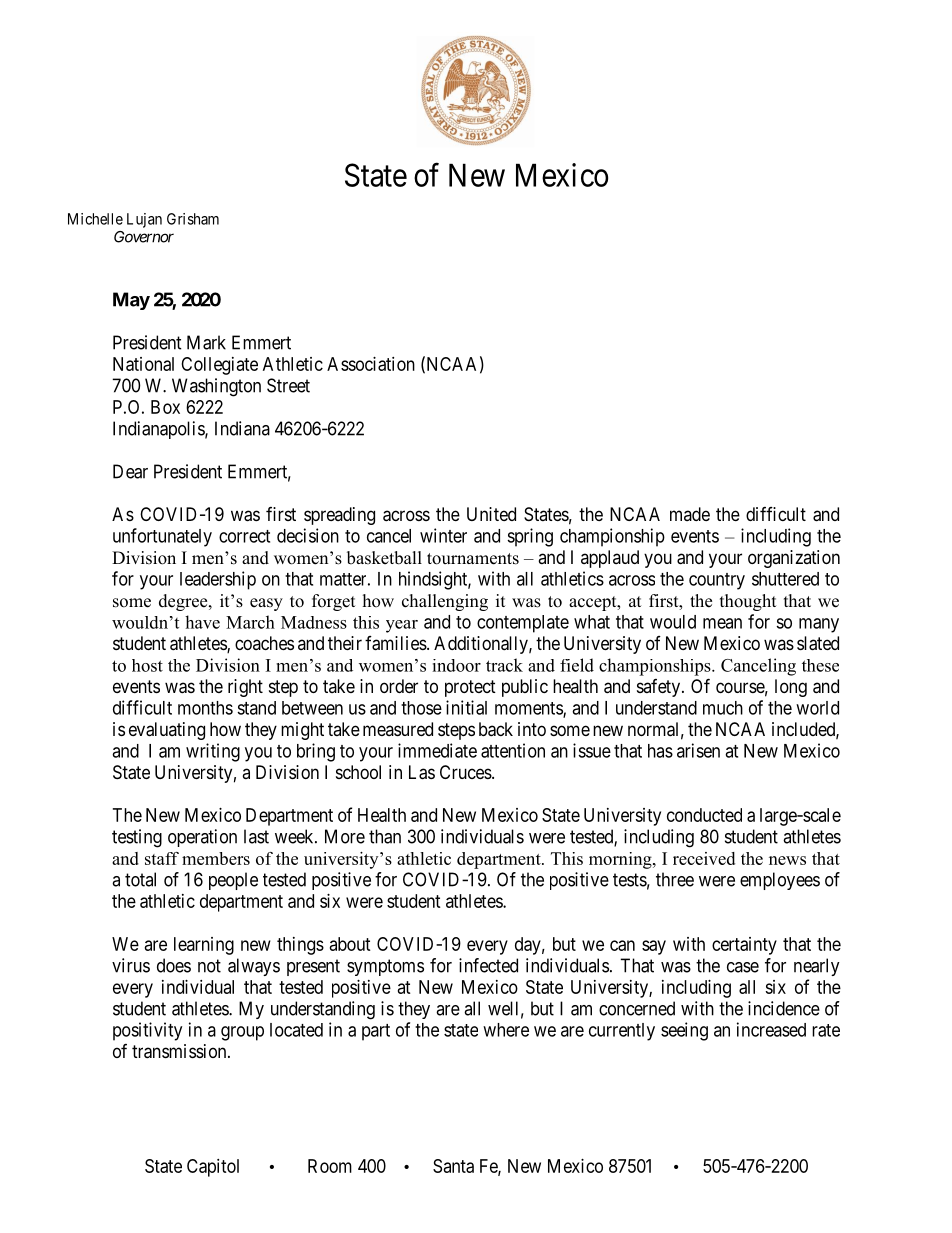 The width and height of the screenshot is (952, 1233). Describe the element at coordinates (690, 514) in the screenshot. I see `made` at that location.
